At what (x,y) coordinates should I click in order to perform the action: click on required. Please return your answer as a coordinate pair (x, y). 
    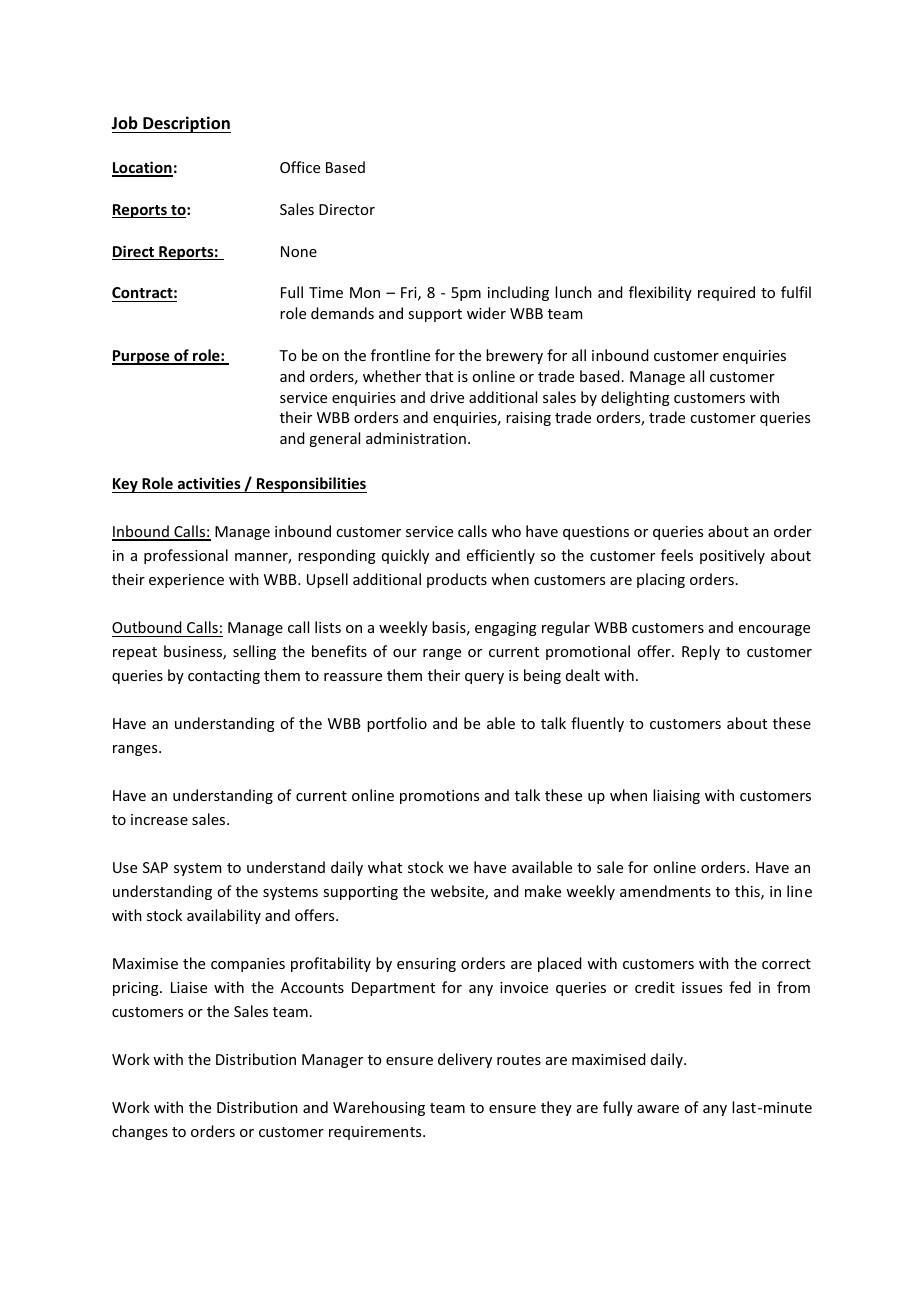
    Looking at the image, I should click on (726, 293).
